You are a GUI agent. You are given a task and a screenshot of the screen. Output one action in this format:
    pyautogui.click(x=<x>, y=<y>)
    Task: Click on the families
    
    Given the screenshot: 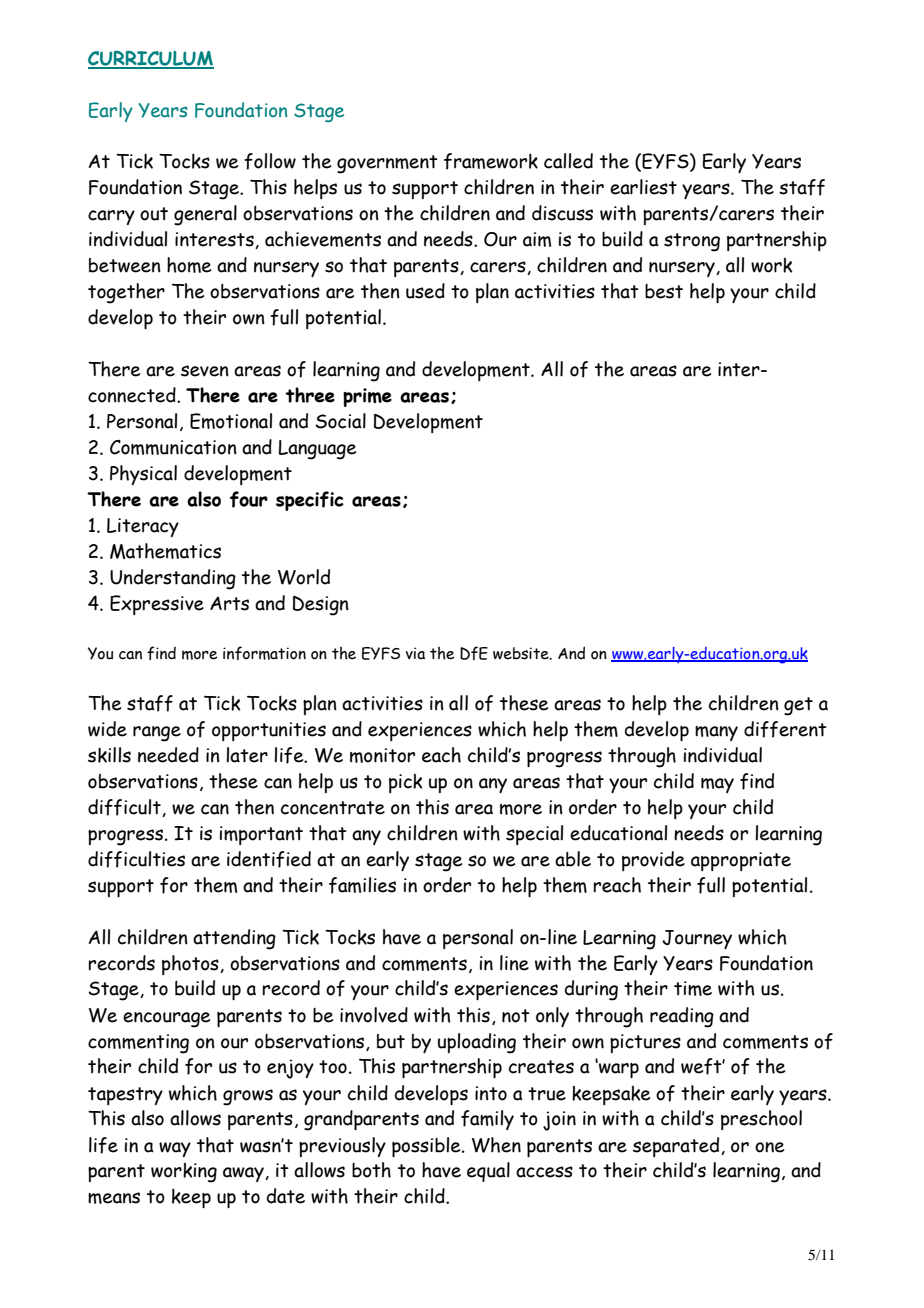 What is the action you would take?
    pyautogui.click(x=362, y=885)
